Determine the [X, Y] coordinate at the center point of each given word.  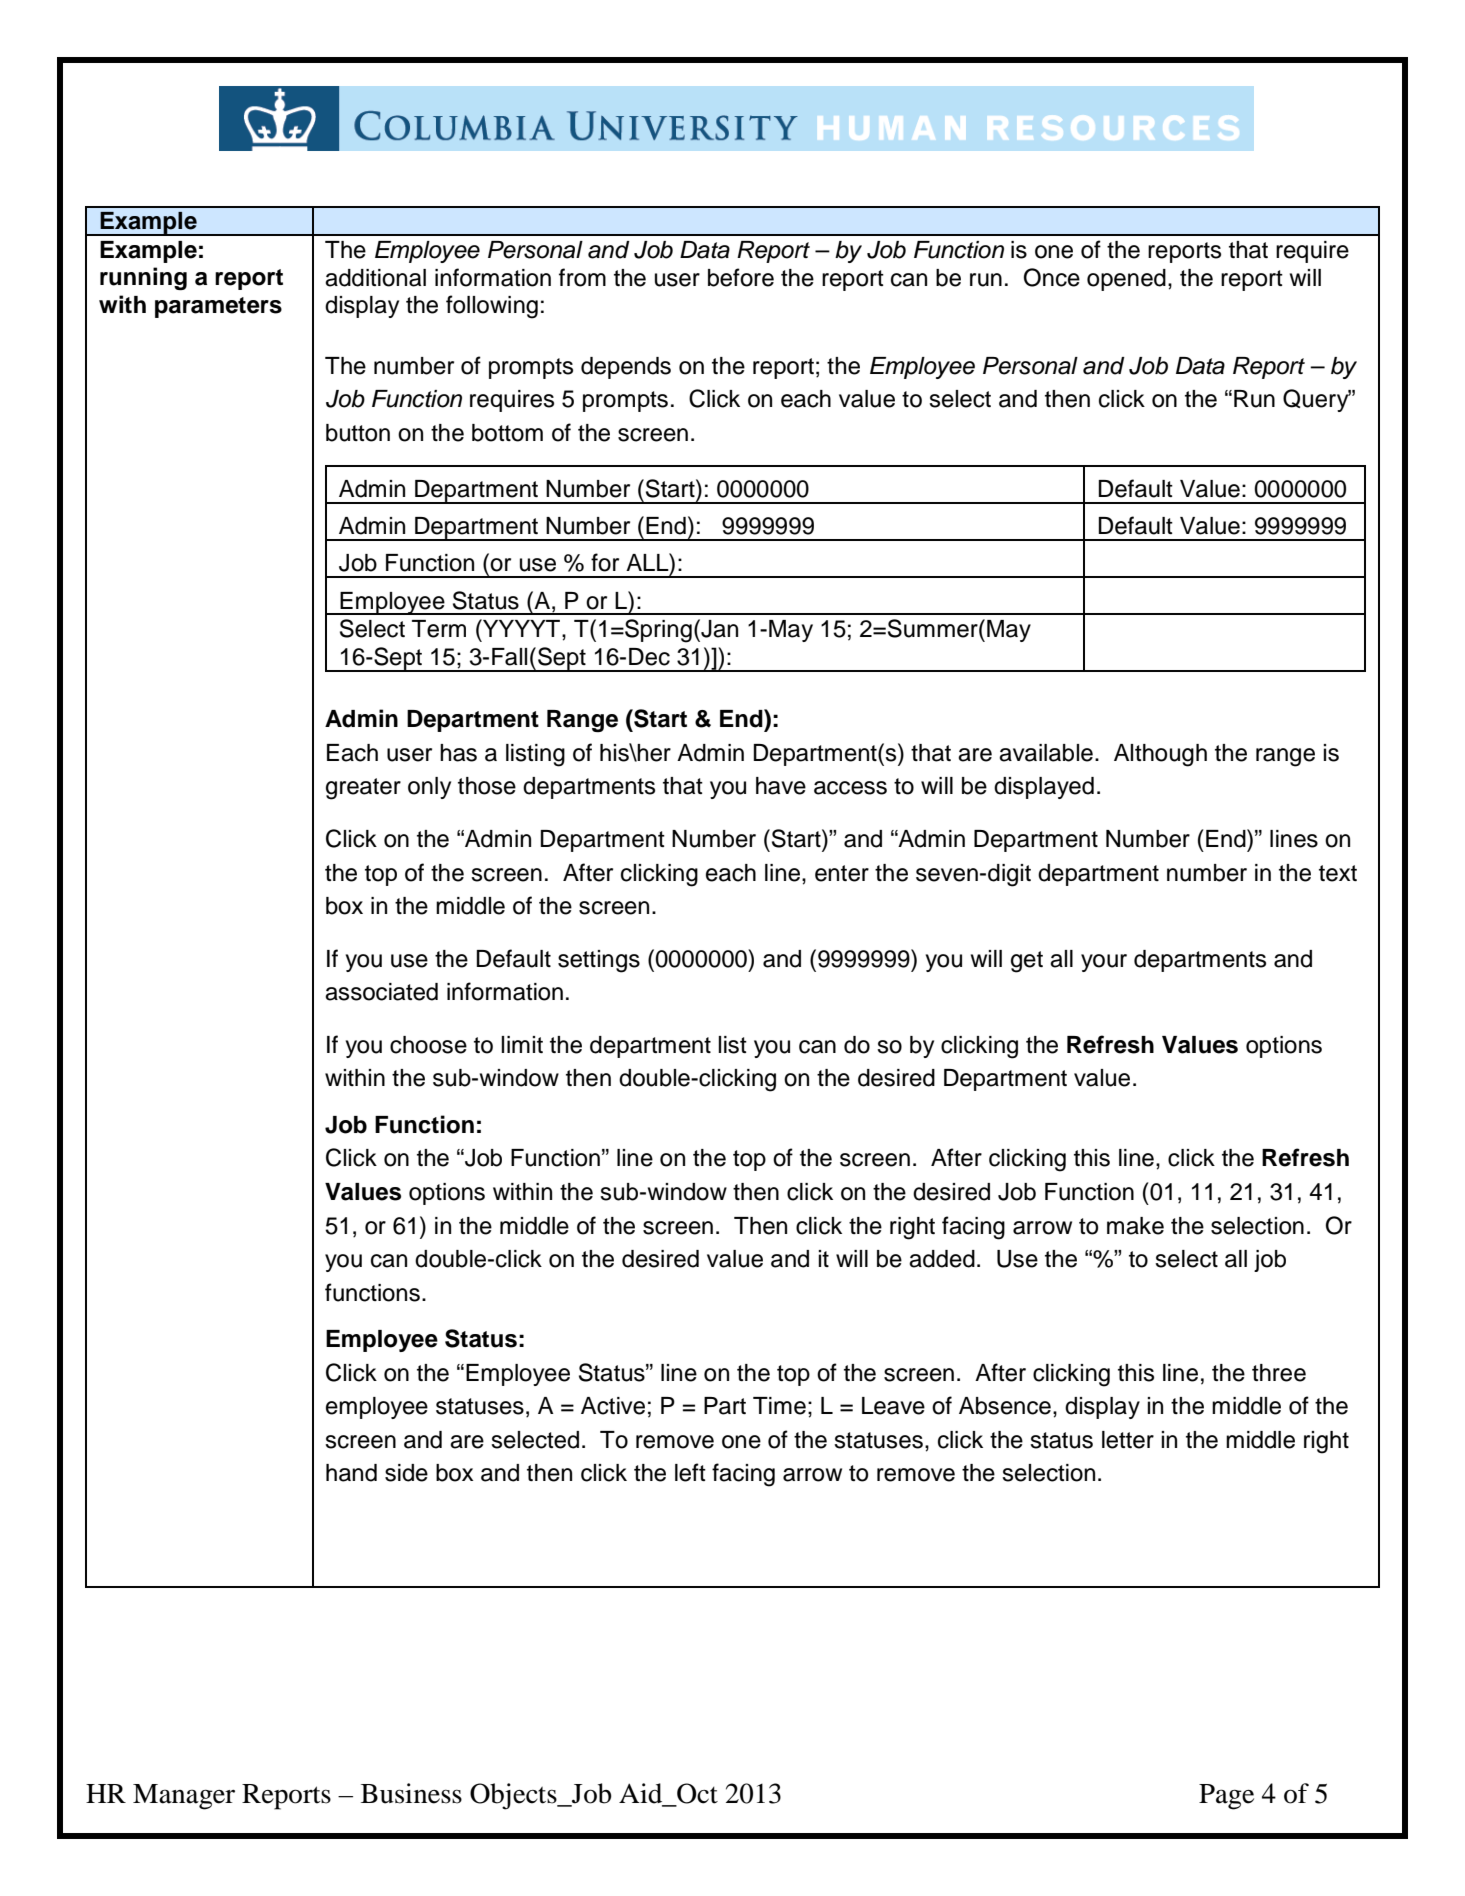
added [942, 1259]
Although [1160, 755]
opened [1126, 280]
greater [363, 789]
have [781, 786]
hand [351, 1473]
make [1135, 1226]
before [741, 277]
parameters [218, 307]
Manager [184, 1797]
